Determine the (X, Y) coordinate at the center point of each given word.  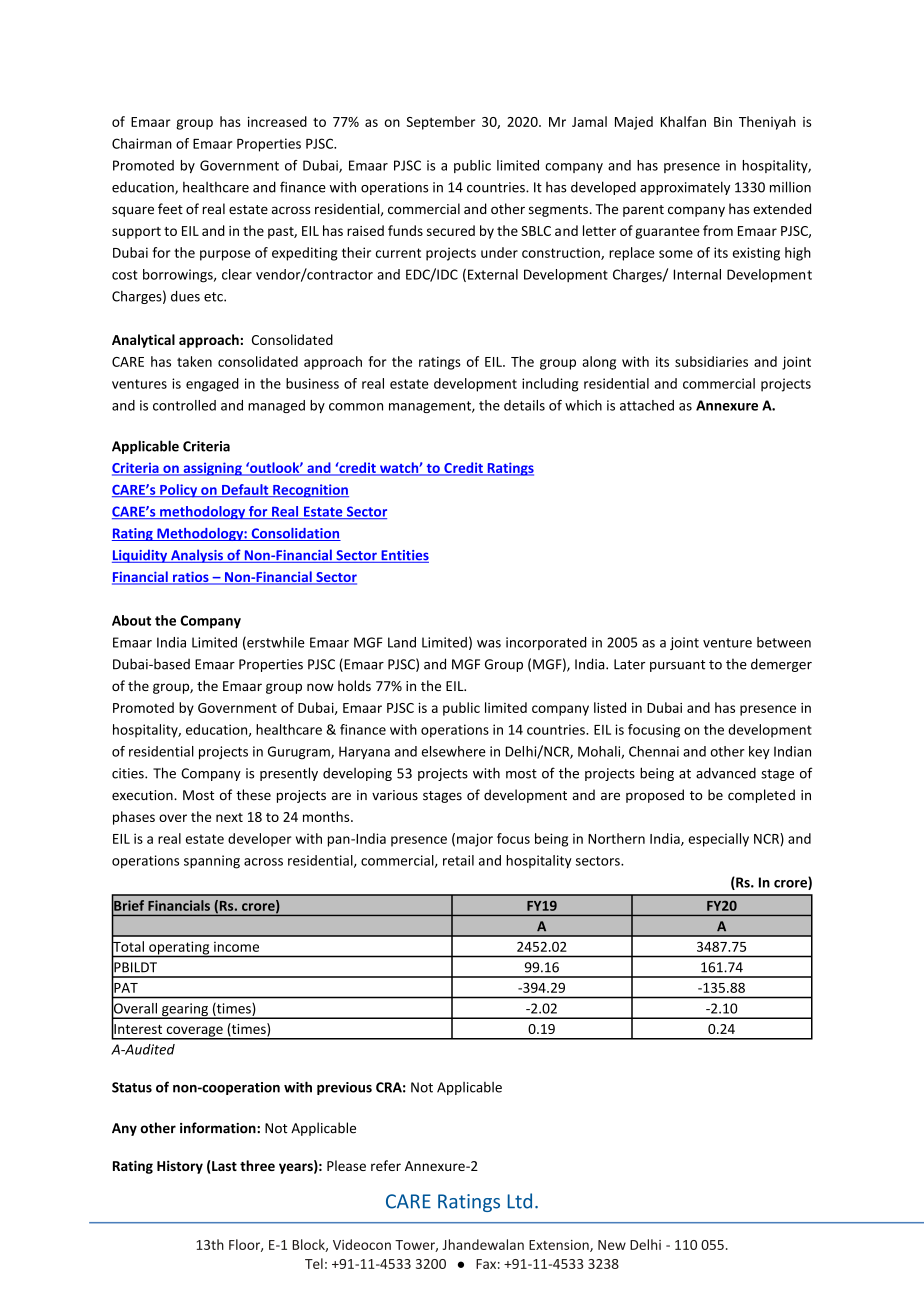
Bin (723, 122)
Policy (179, 491)
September (440, 123)
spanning (212, 862)
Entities (404, 556)
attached (647, 405)
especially (718, 840)
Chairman (142, 143)
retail (458, 860)
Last (223, 1165)
